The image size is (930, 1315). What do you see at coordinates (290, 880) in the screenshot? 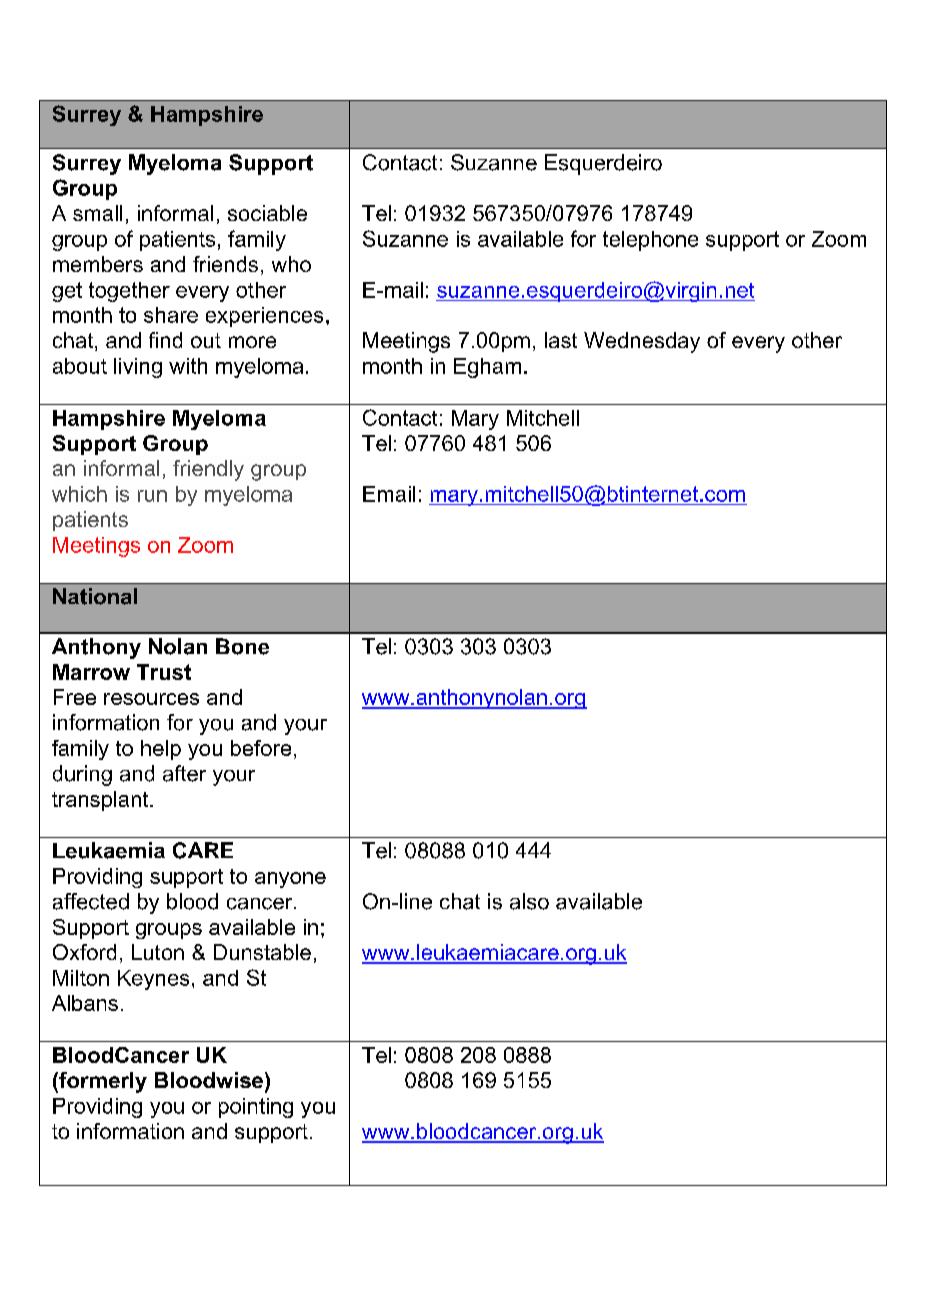
I see `anyone` at bounding box center [290, 880].
